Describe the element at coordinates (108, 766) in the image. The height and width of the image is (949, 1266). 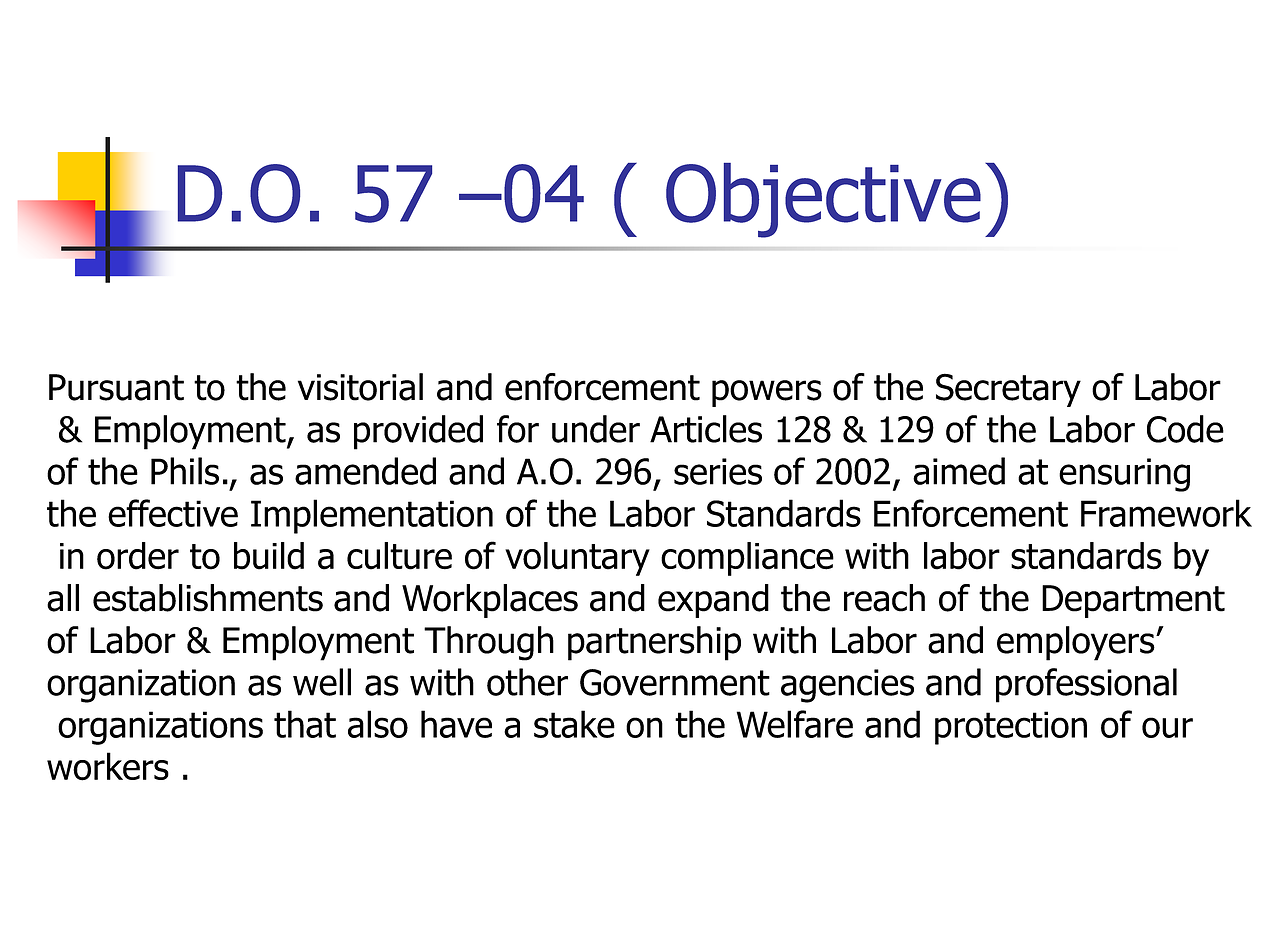
I see `workers` at that location.
